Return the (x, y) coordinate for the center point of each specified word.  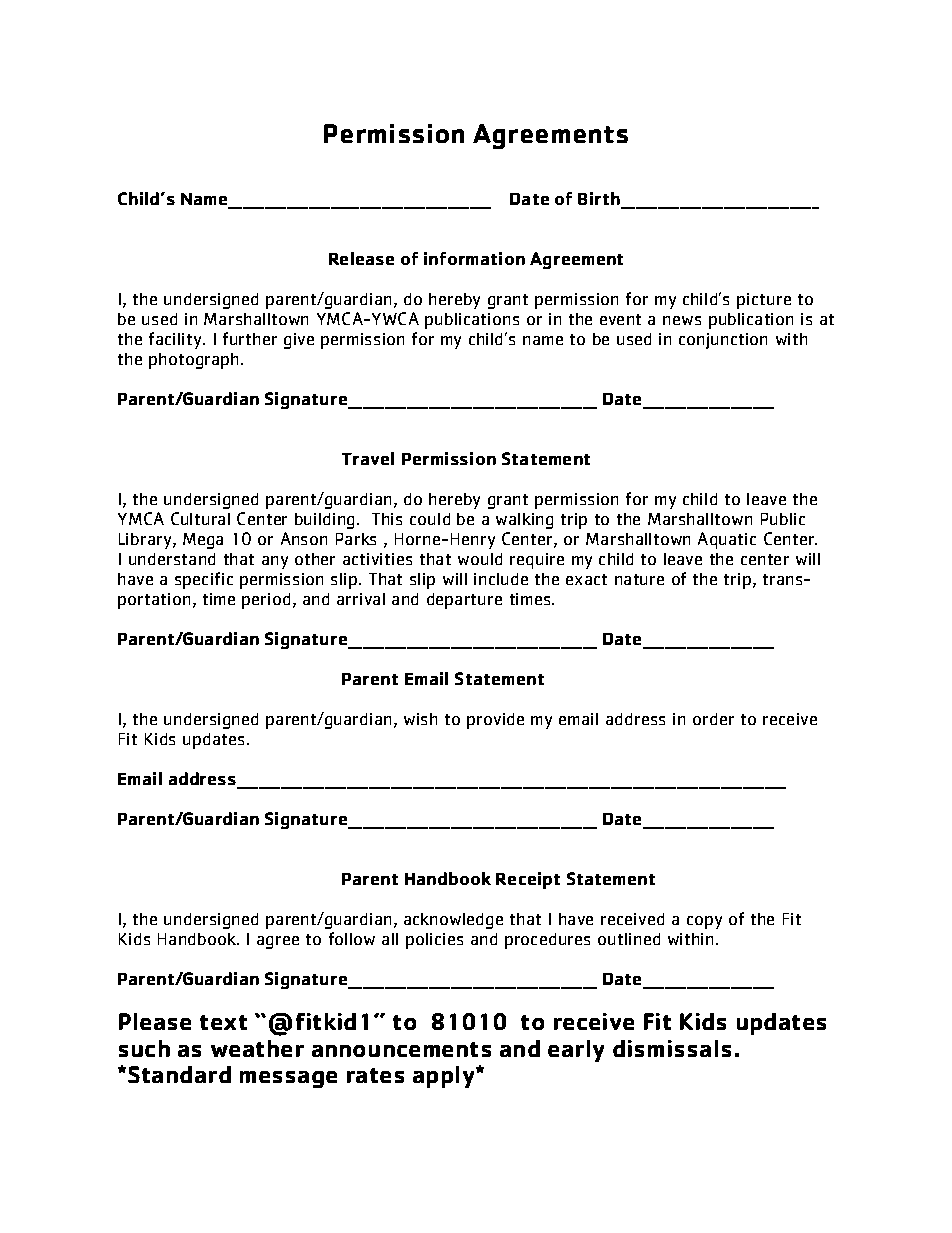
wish (420, 719)
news (682, 320)
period (266, 601)
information (474, 258)
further (250, 338)
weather (257, 1048)
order (713, 719)
